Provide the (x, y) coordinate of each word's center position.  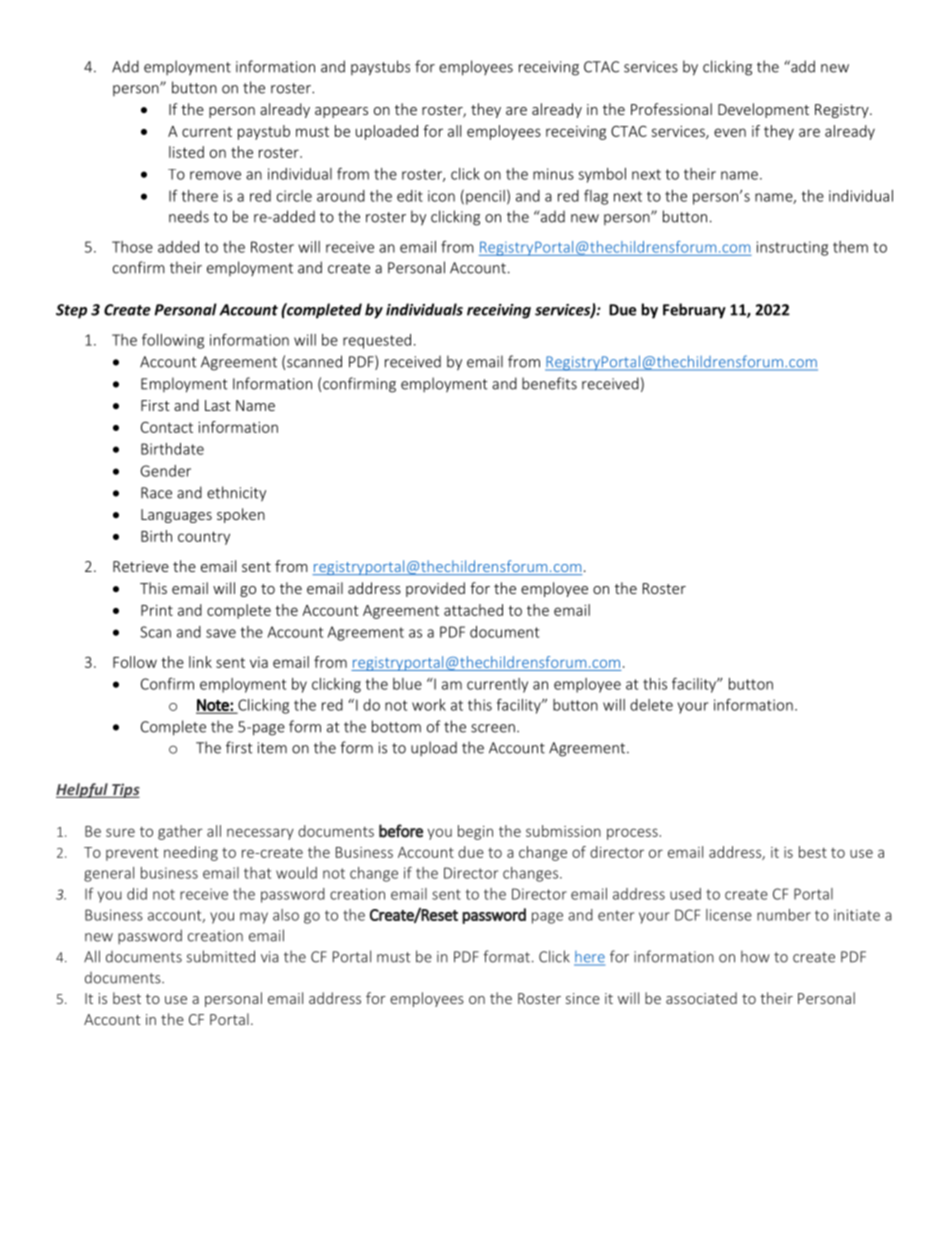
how (755, 956)
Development (763, 110)
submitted (221, 956)
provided (435, 589)
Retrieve (141, 566)
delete (651, 705)
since (583, 998)
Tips (125, 790)
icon (441, 196)
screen (493, 728)
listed (186, 152)
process (632, 834)
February (694, 311)
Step (71, 311)
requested (377, 341)
